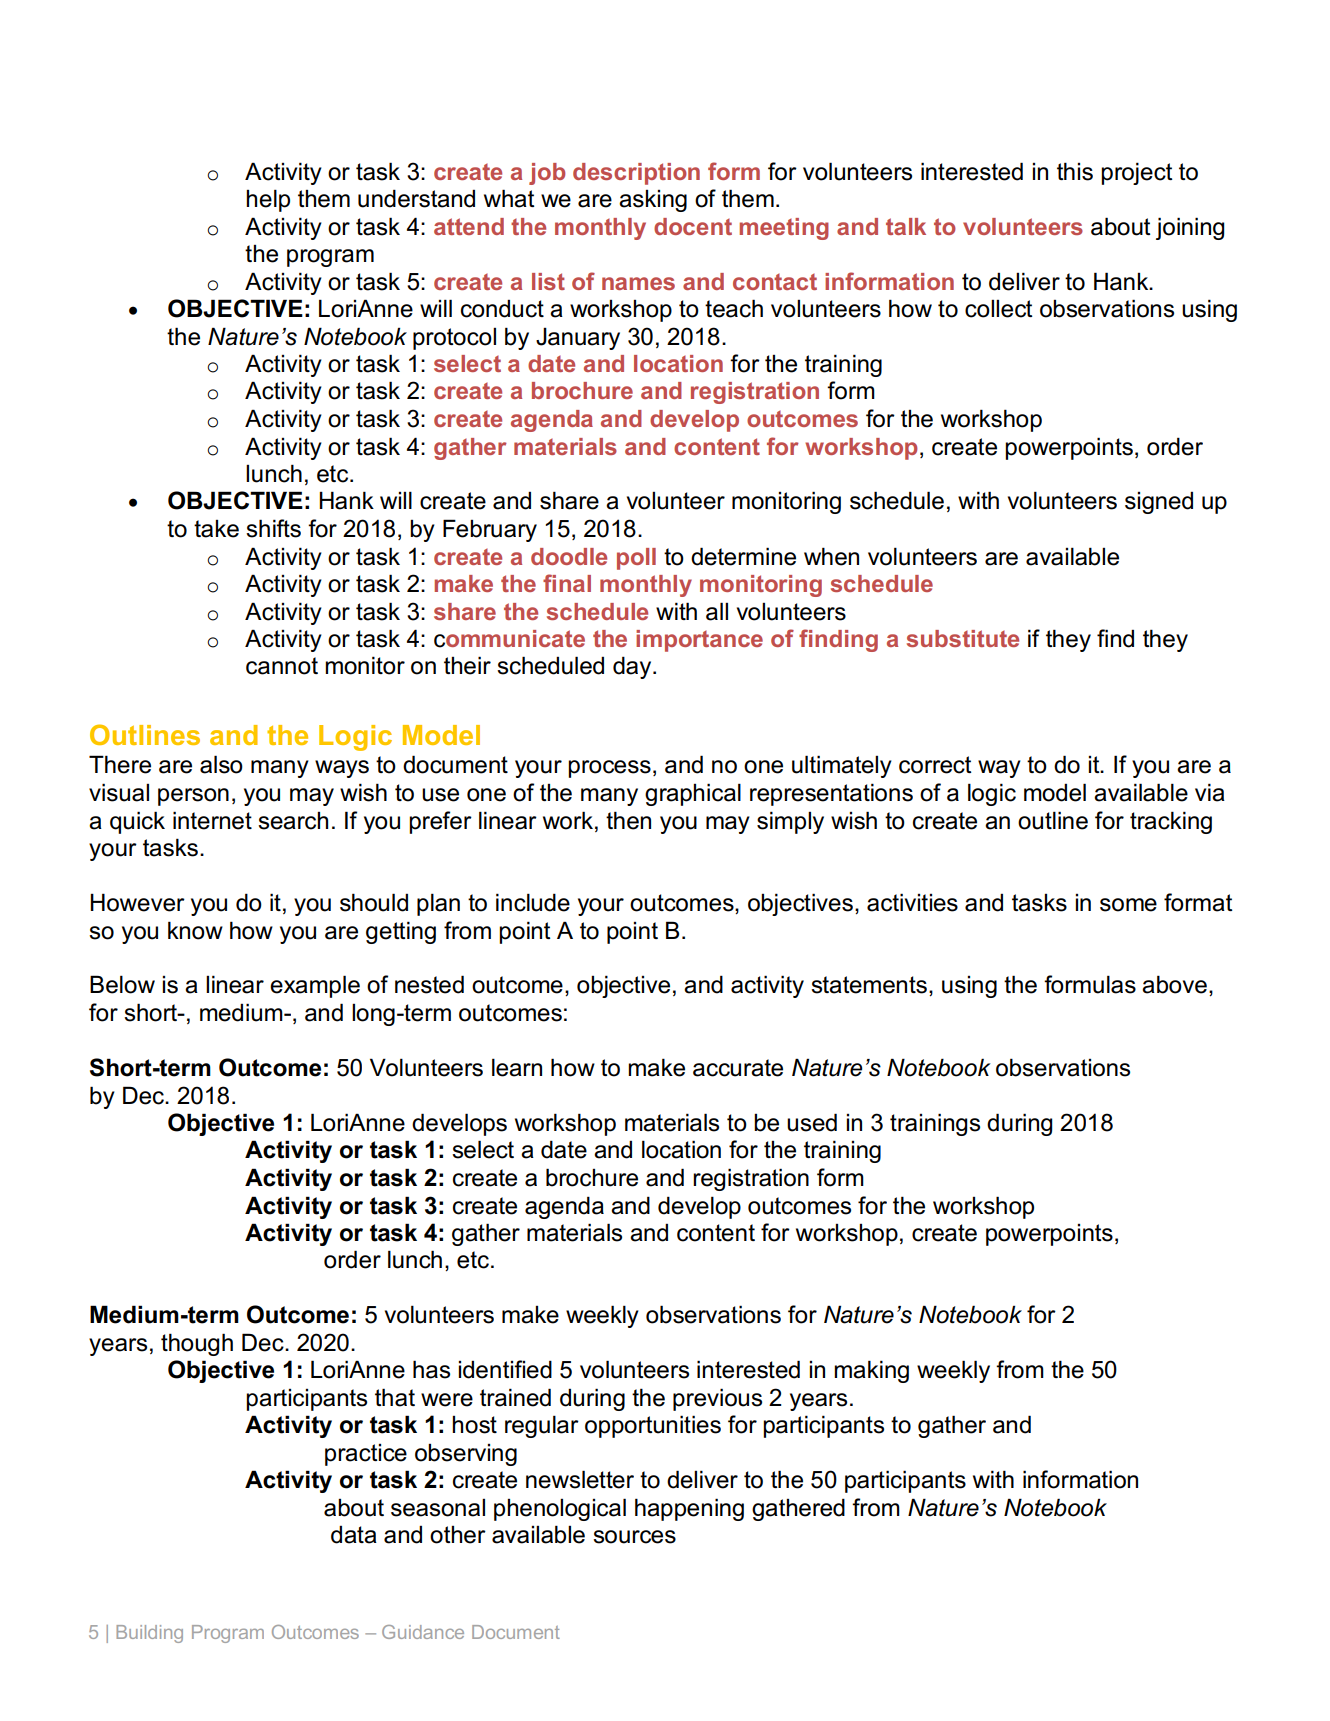 This document has width=1330, height=1721. What do you see at coordinates (634, 1537) in the document?
I see `sources` at bounding box center [634, 1537].
